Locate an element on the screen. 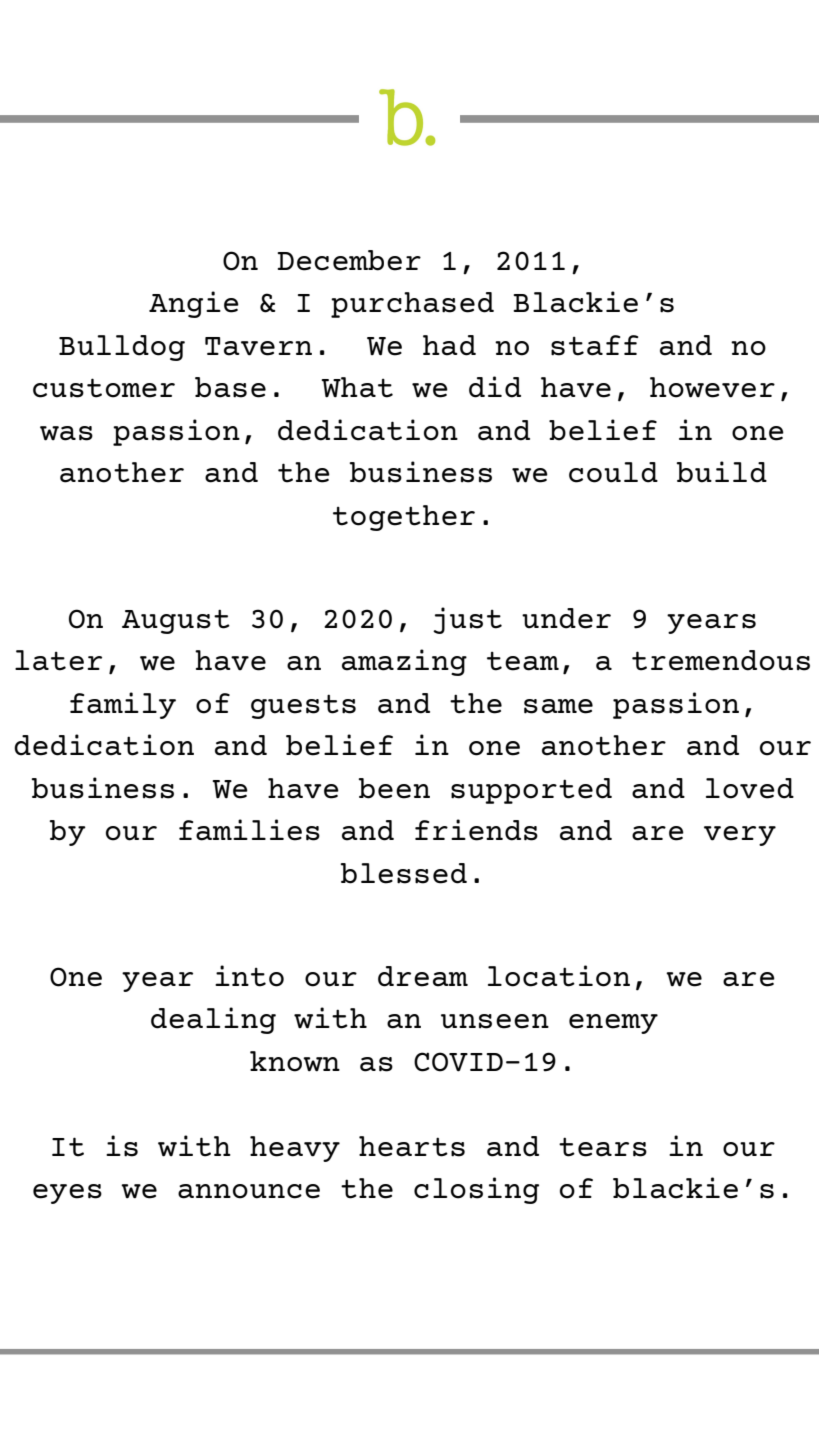  tears is located at coordinates (603, 1147).
